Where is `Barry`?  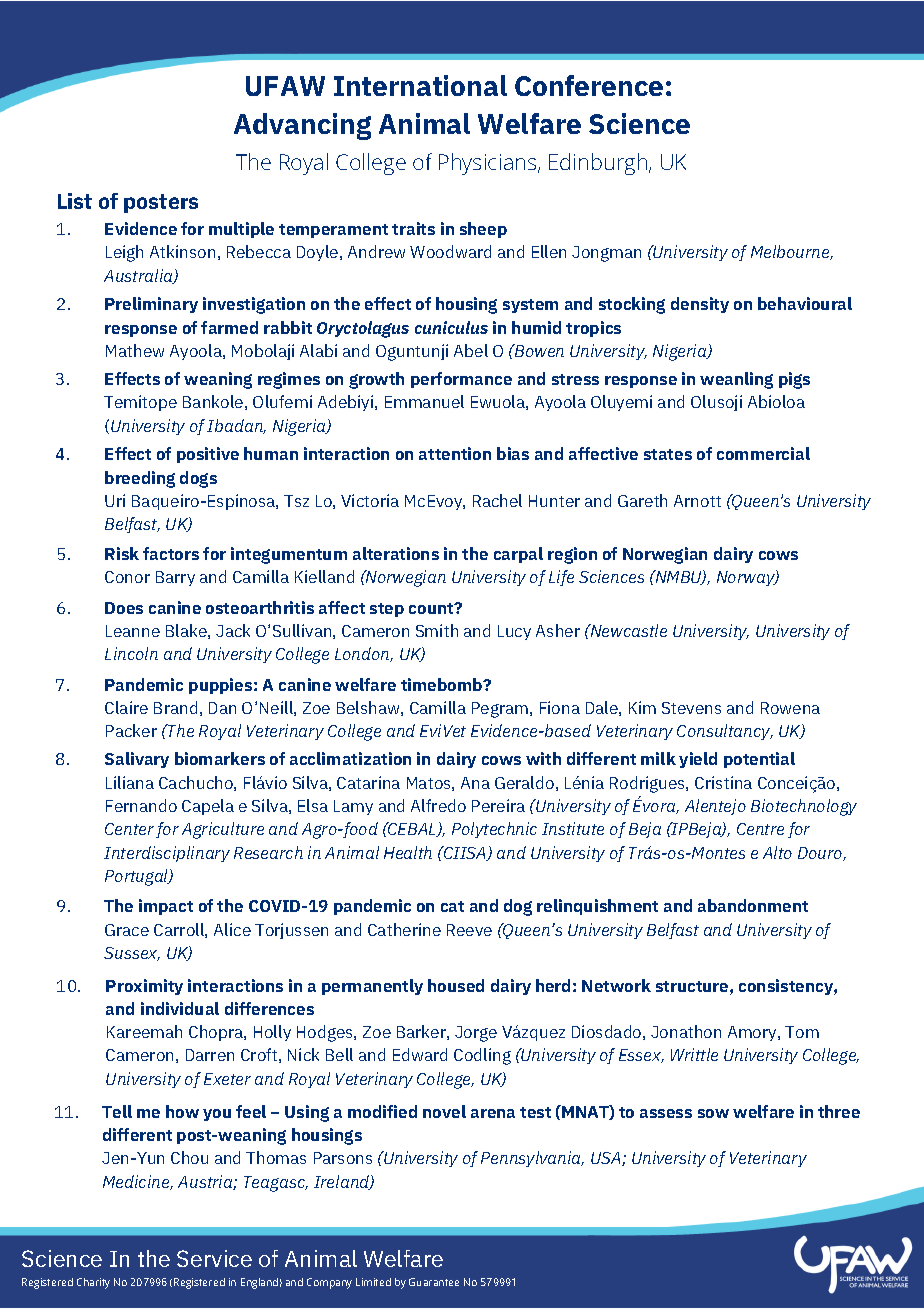
Barry is located at coordinates (175, 578).
